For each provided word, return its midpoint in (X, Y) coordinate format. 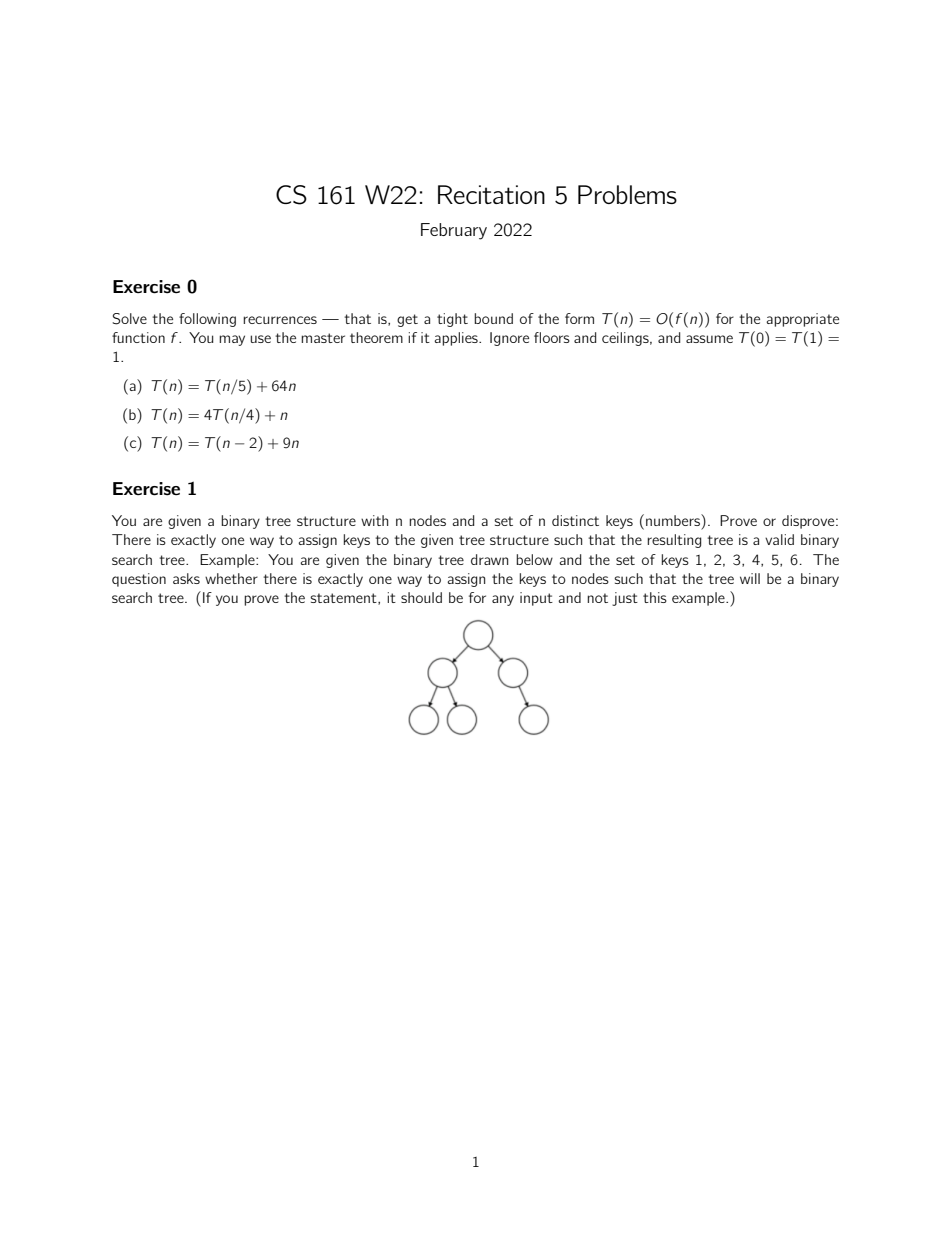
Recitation (491, 194)
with (375, 520)
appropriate (802, 320)
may (232, 340)
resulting (674, 541)
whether (231, 578)
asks (186, 578)
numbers (674, 520)
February (454, 231)
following (207, 320)
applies (457, 339)
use (260, 339)
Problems (627, 194)
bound (493, 318)
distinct (575, 520)
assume (709, 339)
